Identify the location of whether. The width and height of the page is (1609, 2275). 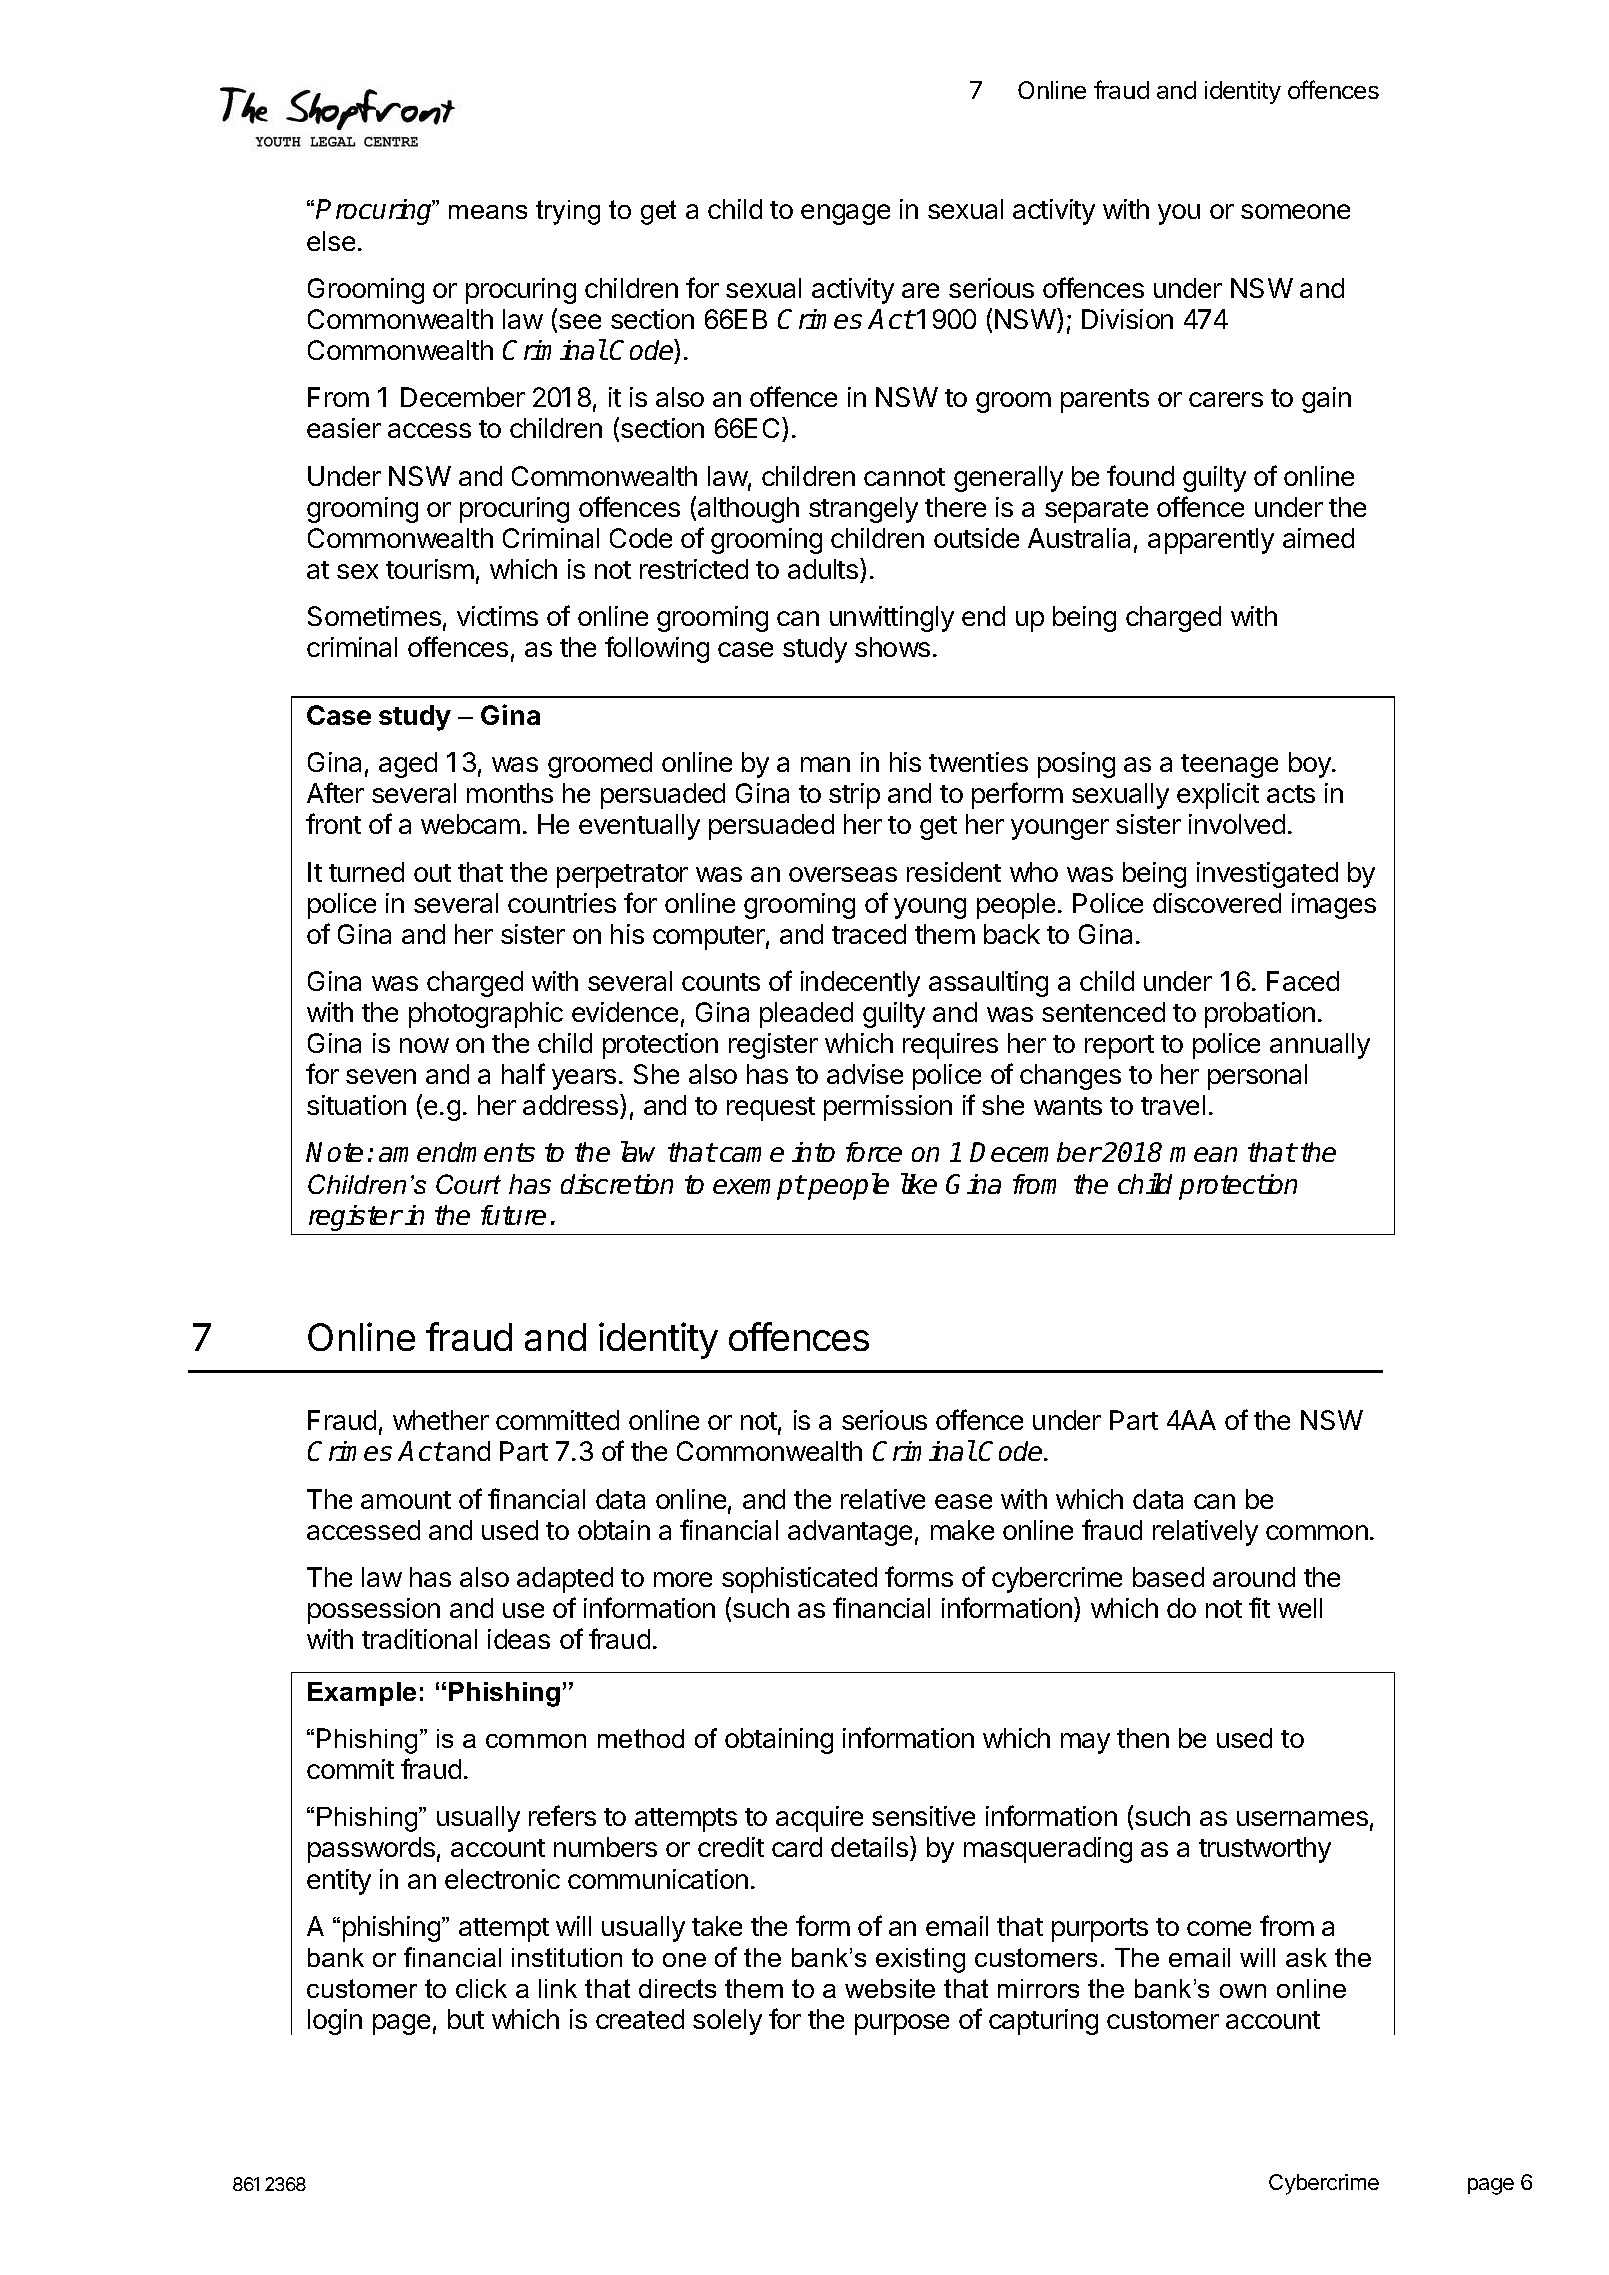
(441, 1420).
